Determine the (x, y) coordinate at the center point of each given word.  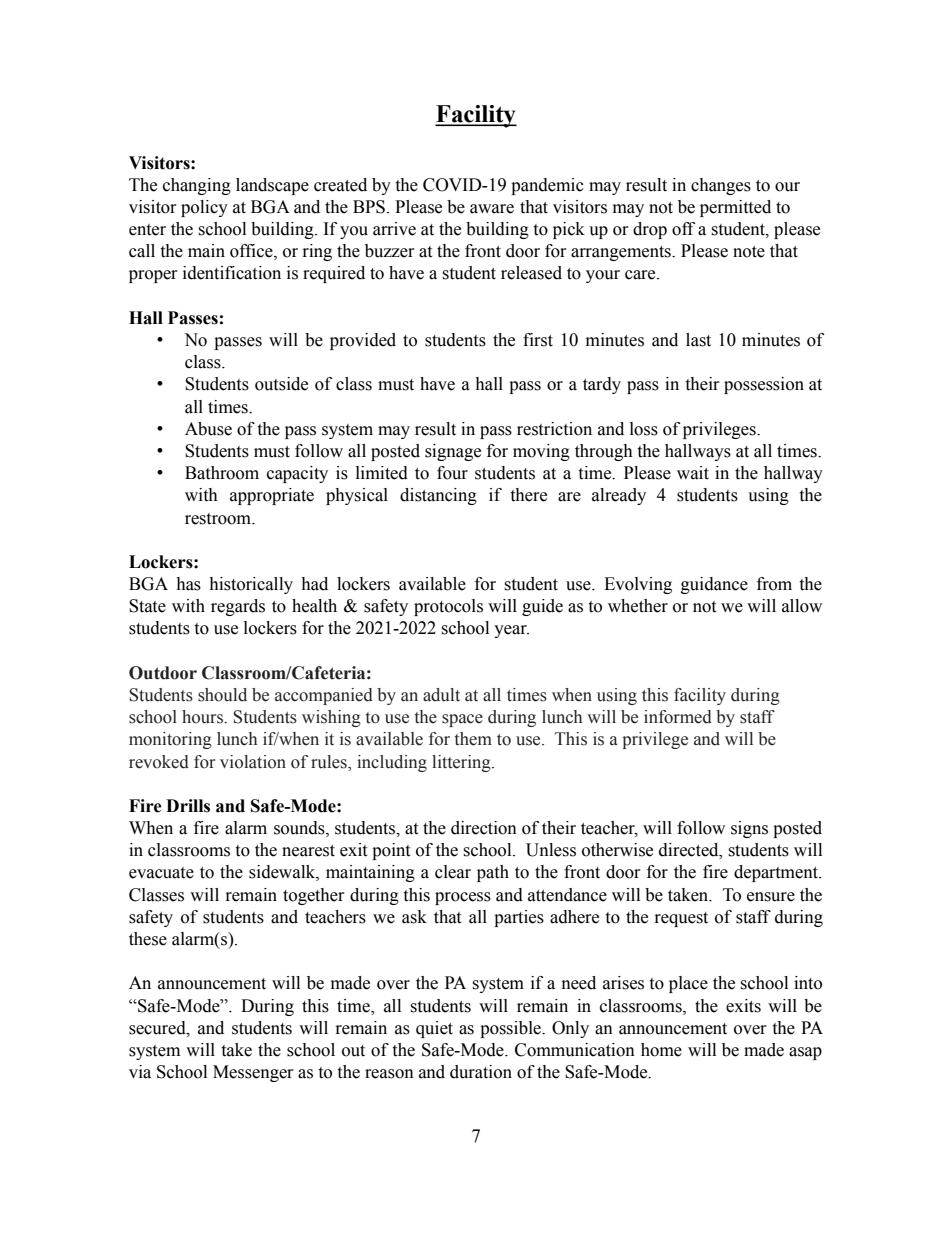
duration (481, 1072)
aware (492, 209)
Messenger (253, 1073)
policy (204, 208)
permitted (735, 208)
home (661, 1050)
